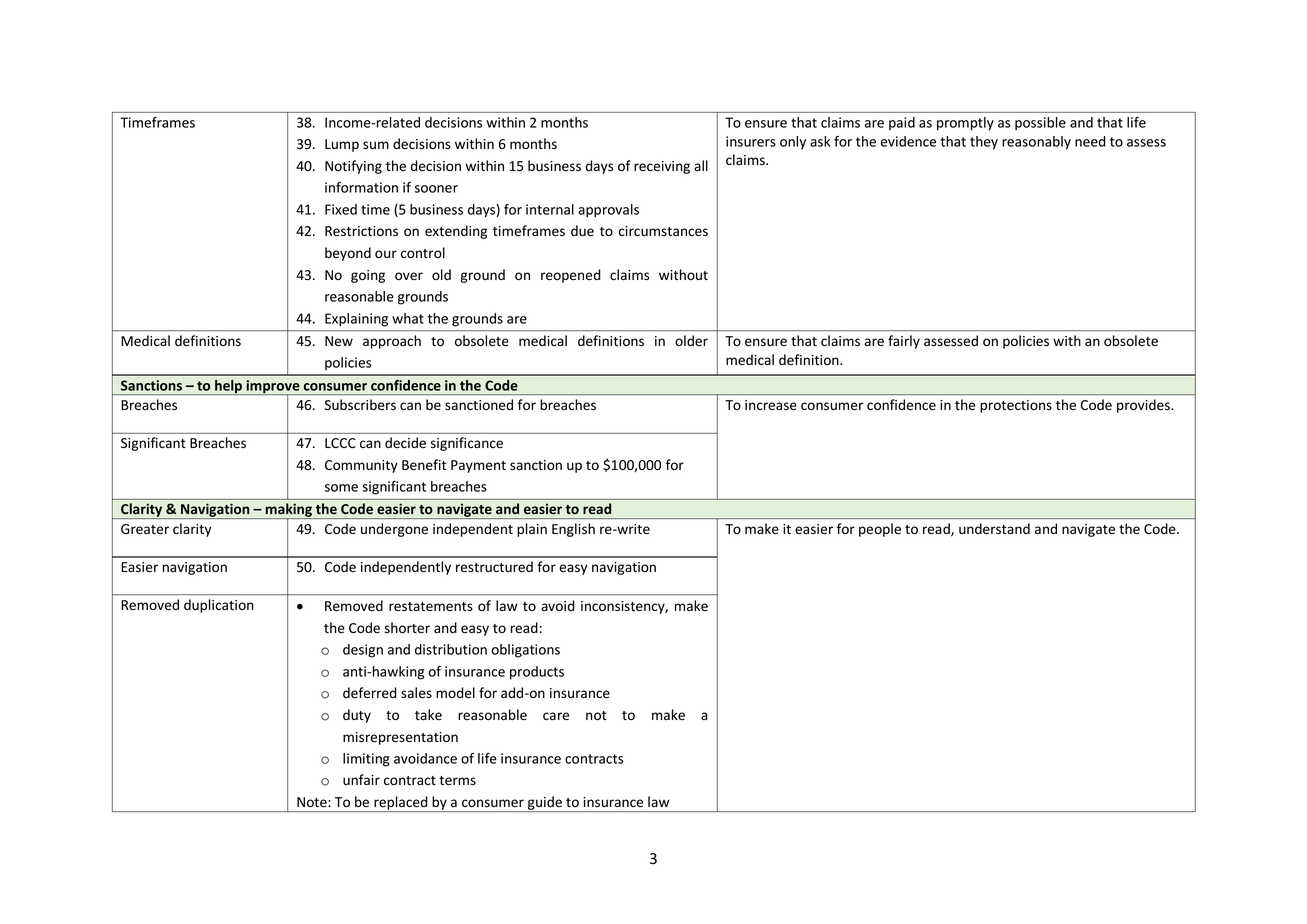 The width and height of the image is (1307, 924). What do you see at coordinates (1036, 143) in the image?
I see `reasonably` at bounding box center [1036, 143].
